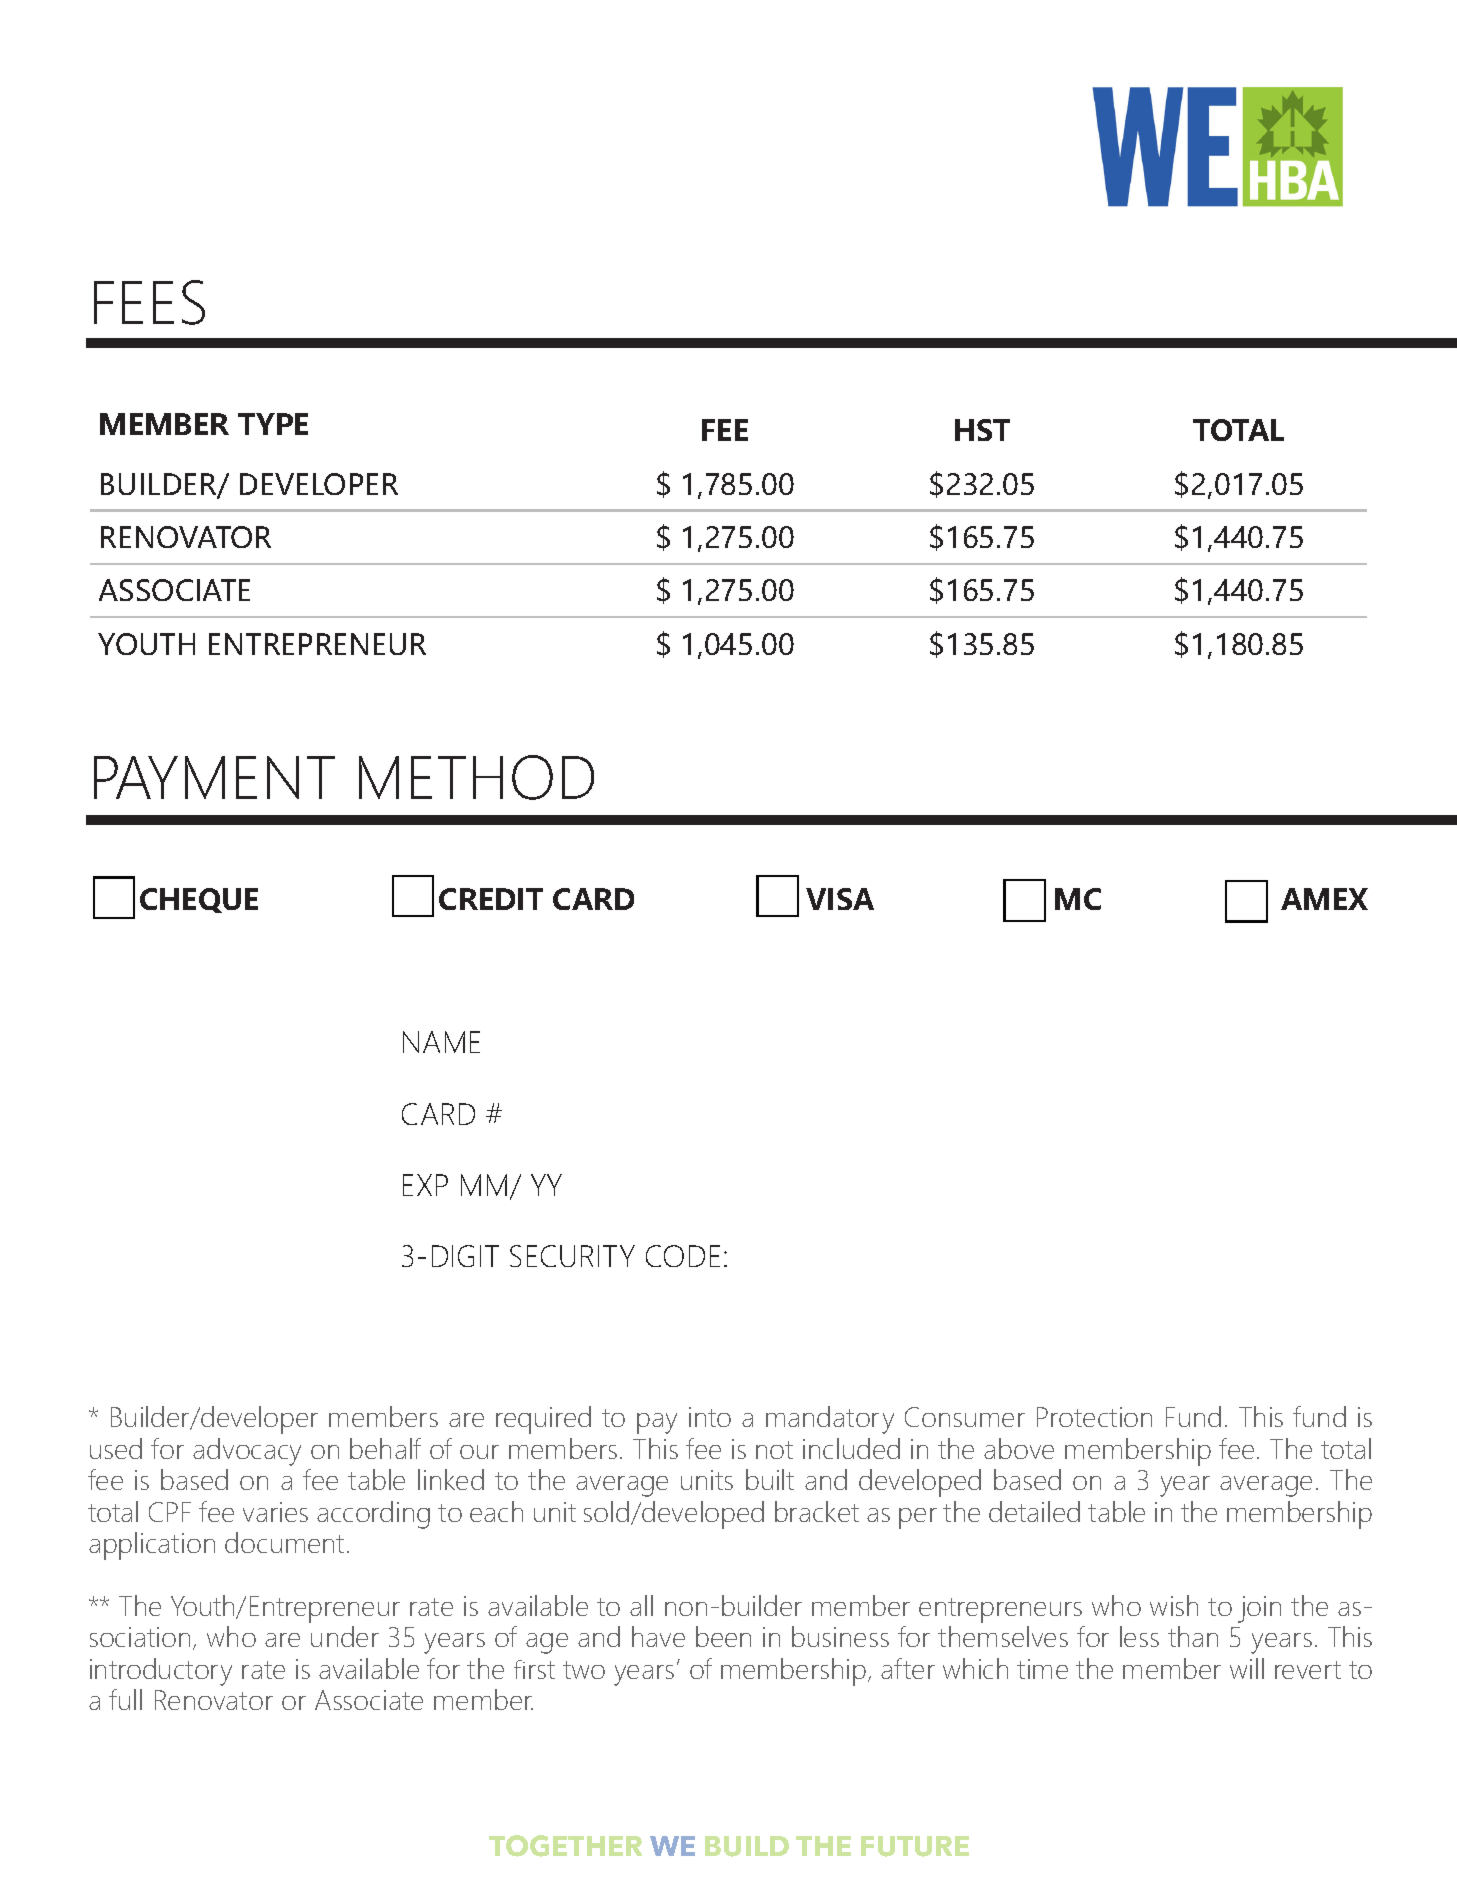  What do you see at coordinates (1324, 899) in the screenshot?
I see `AMEX` at bounding box center [1324, 899].
